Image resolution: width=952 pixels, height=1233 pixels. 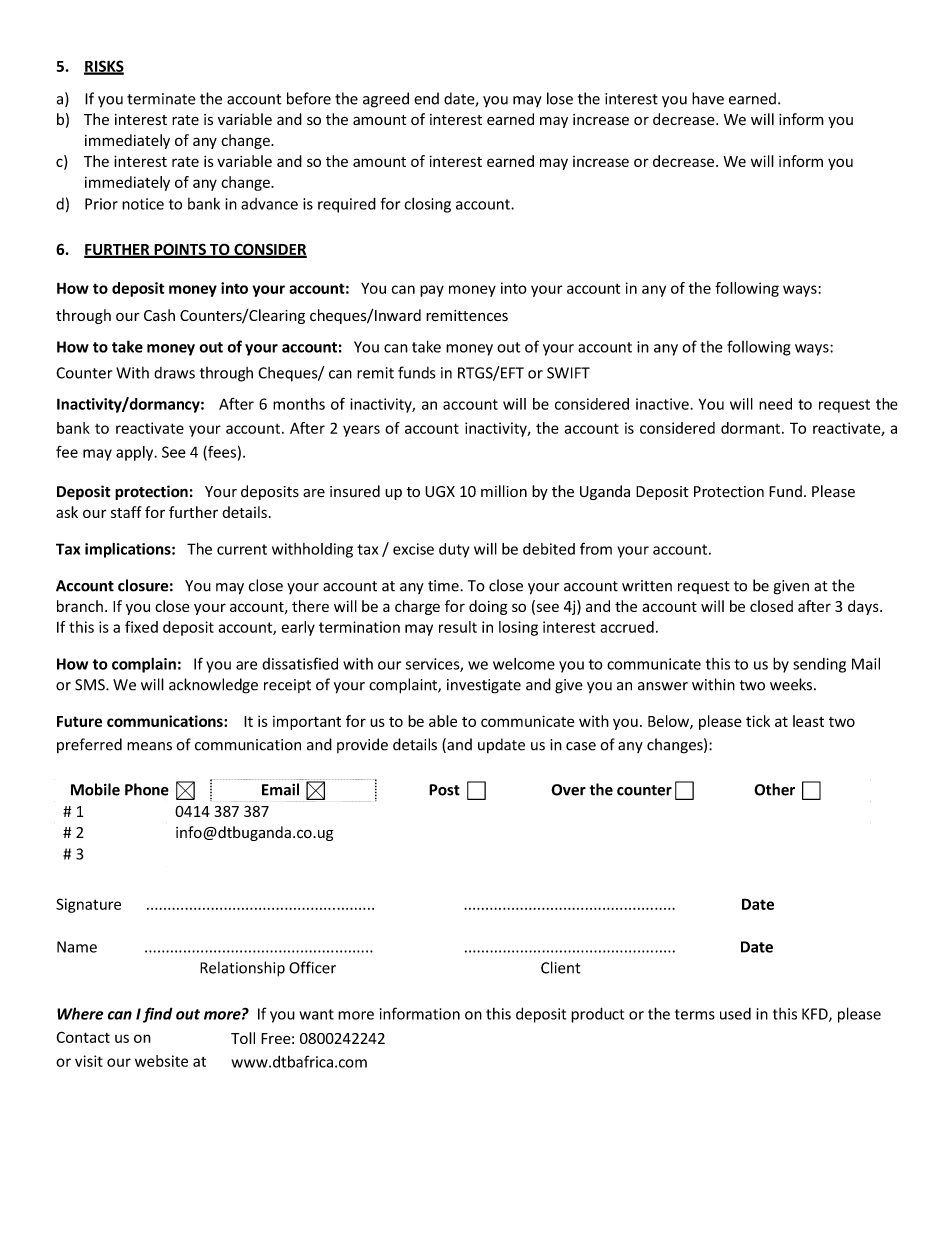 What do you see at coordinates (864, 607) in the screenshot?
I see `days` at bounding box center [864, 607].
